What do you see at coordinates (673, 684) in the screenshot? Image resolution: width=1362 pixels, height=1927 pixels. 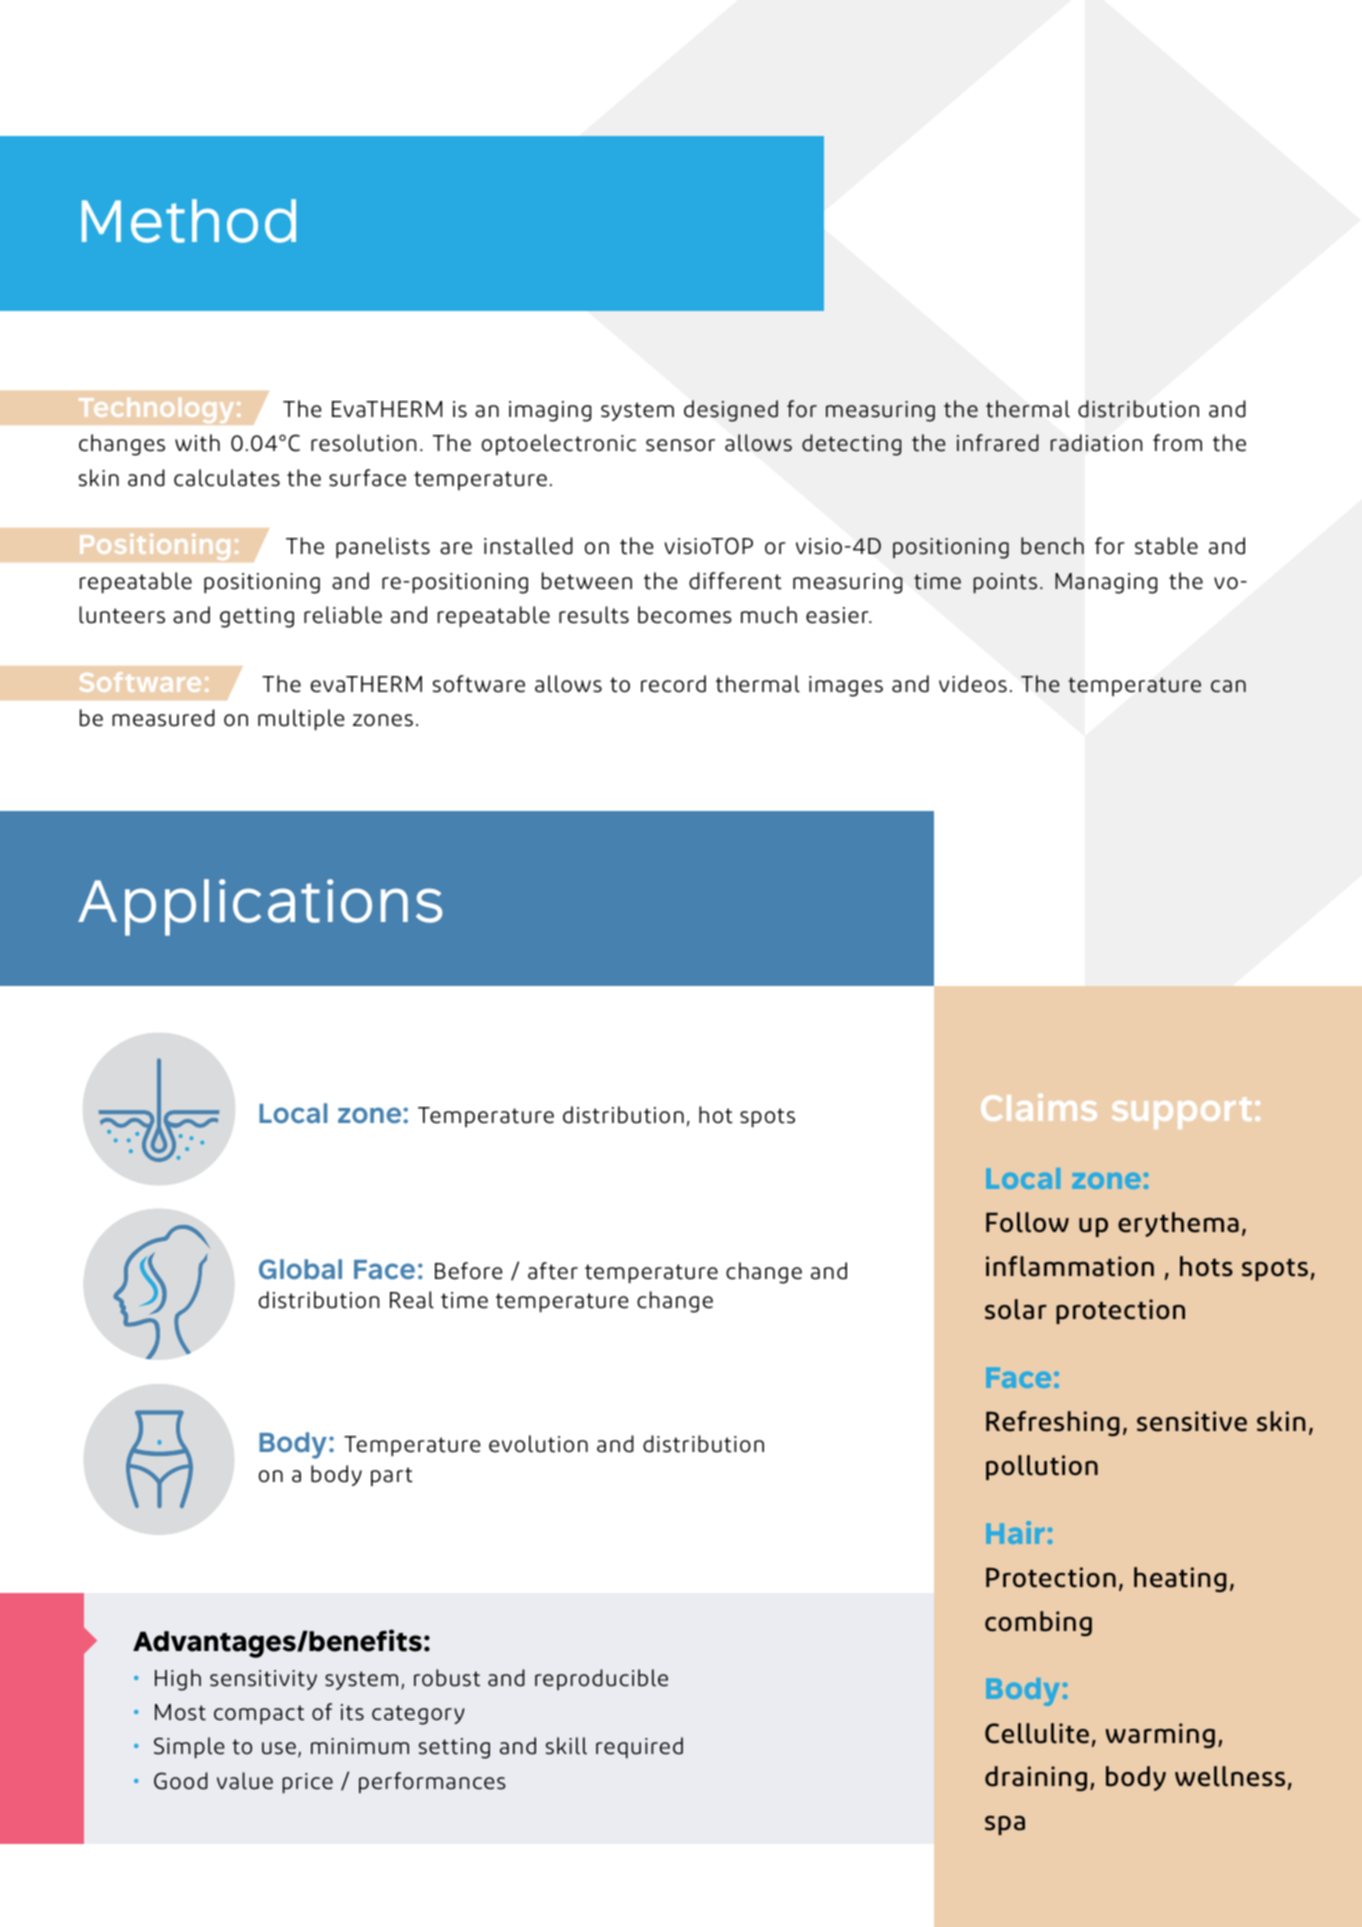 I see `record` at bounding box center [673, 684].
